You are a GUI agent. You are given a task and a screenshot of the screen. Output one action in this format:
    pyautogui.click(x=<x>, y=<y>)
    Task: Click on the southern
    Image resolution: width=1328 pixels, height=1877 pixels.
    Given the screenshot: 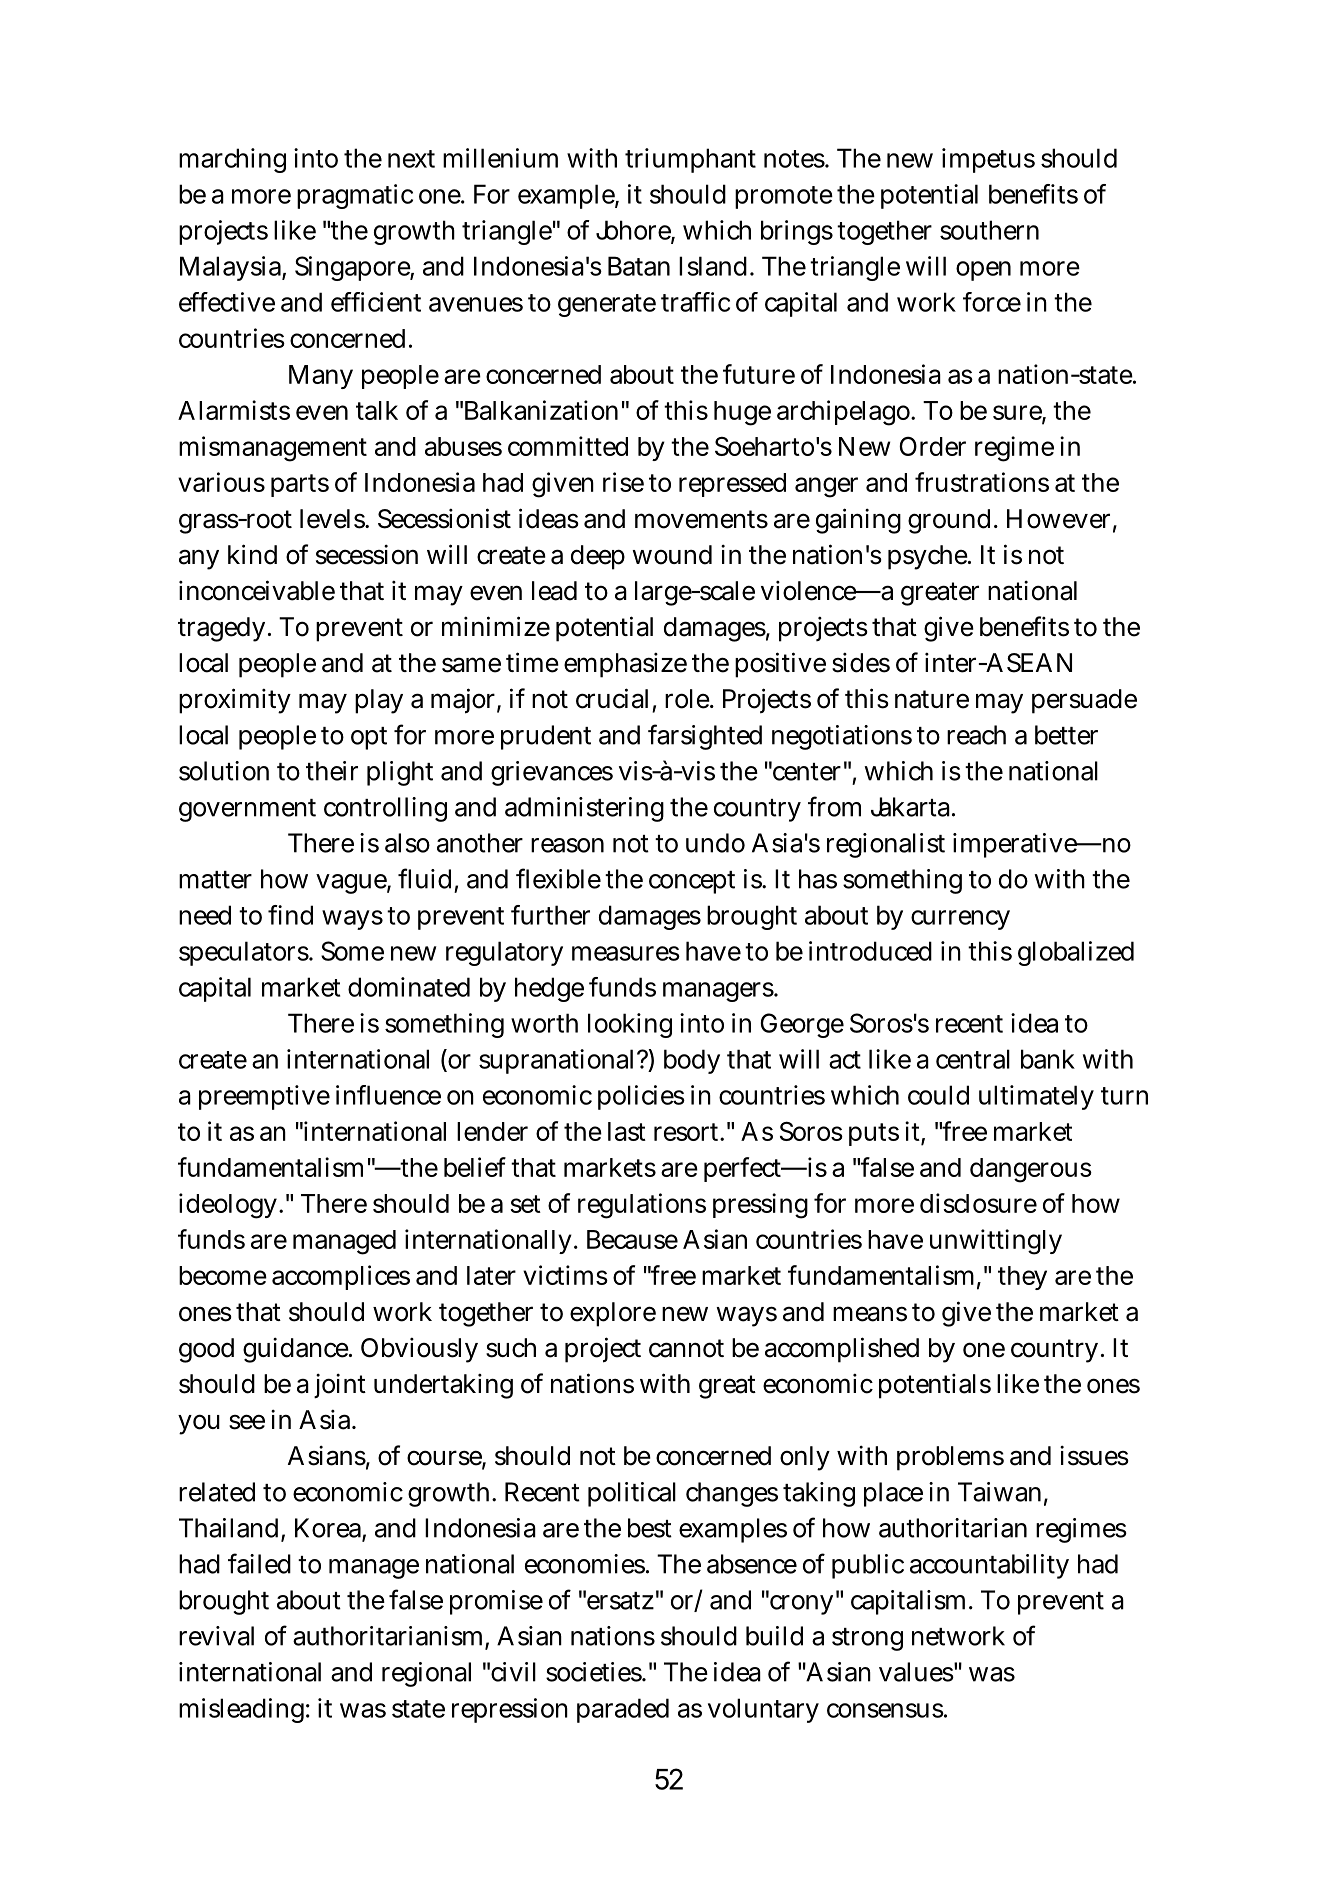 What is the action you would take?
    pyautogui.click(x=989, y=230)
